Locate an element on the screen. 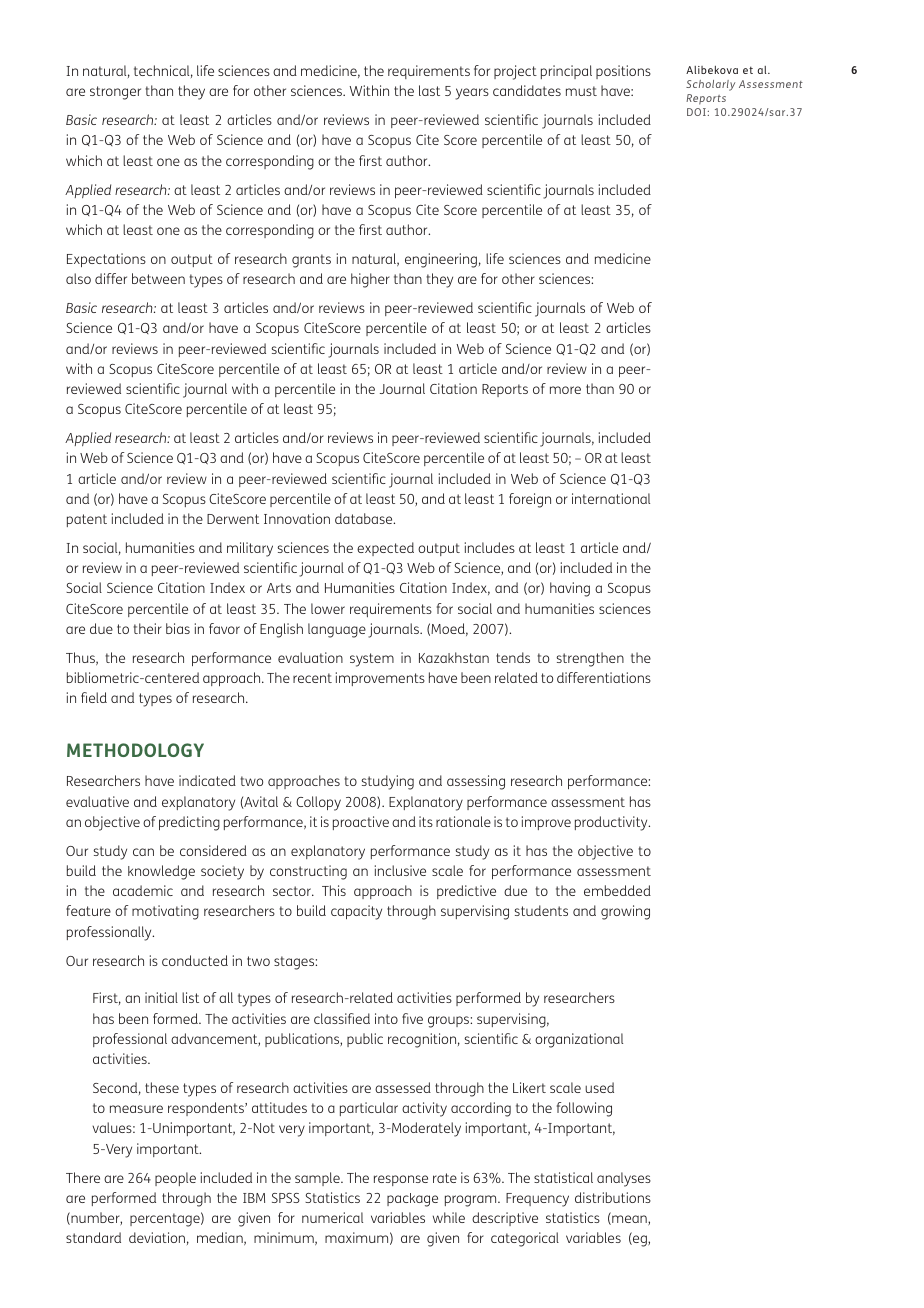 The height and width of the screenshot is (1308, 924). people is located at coordinates (175, 1179).
